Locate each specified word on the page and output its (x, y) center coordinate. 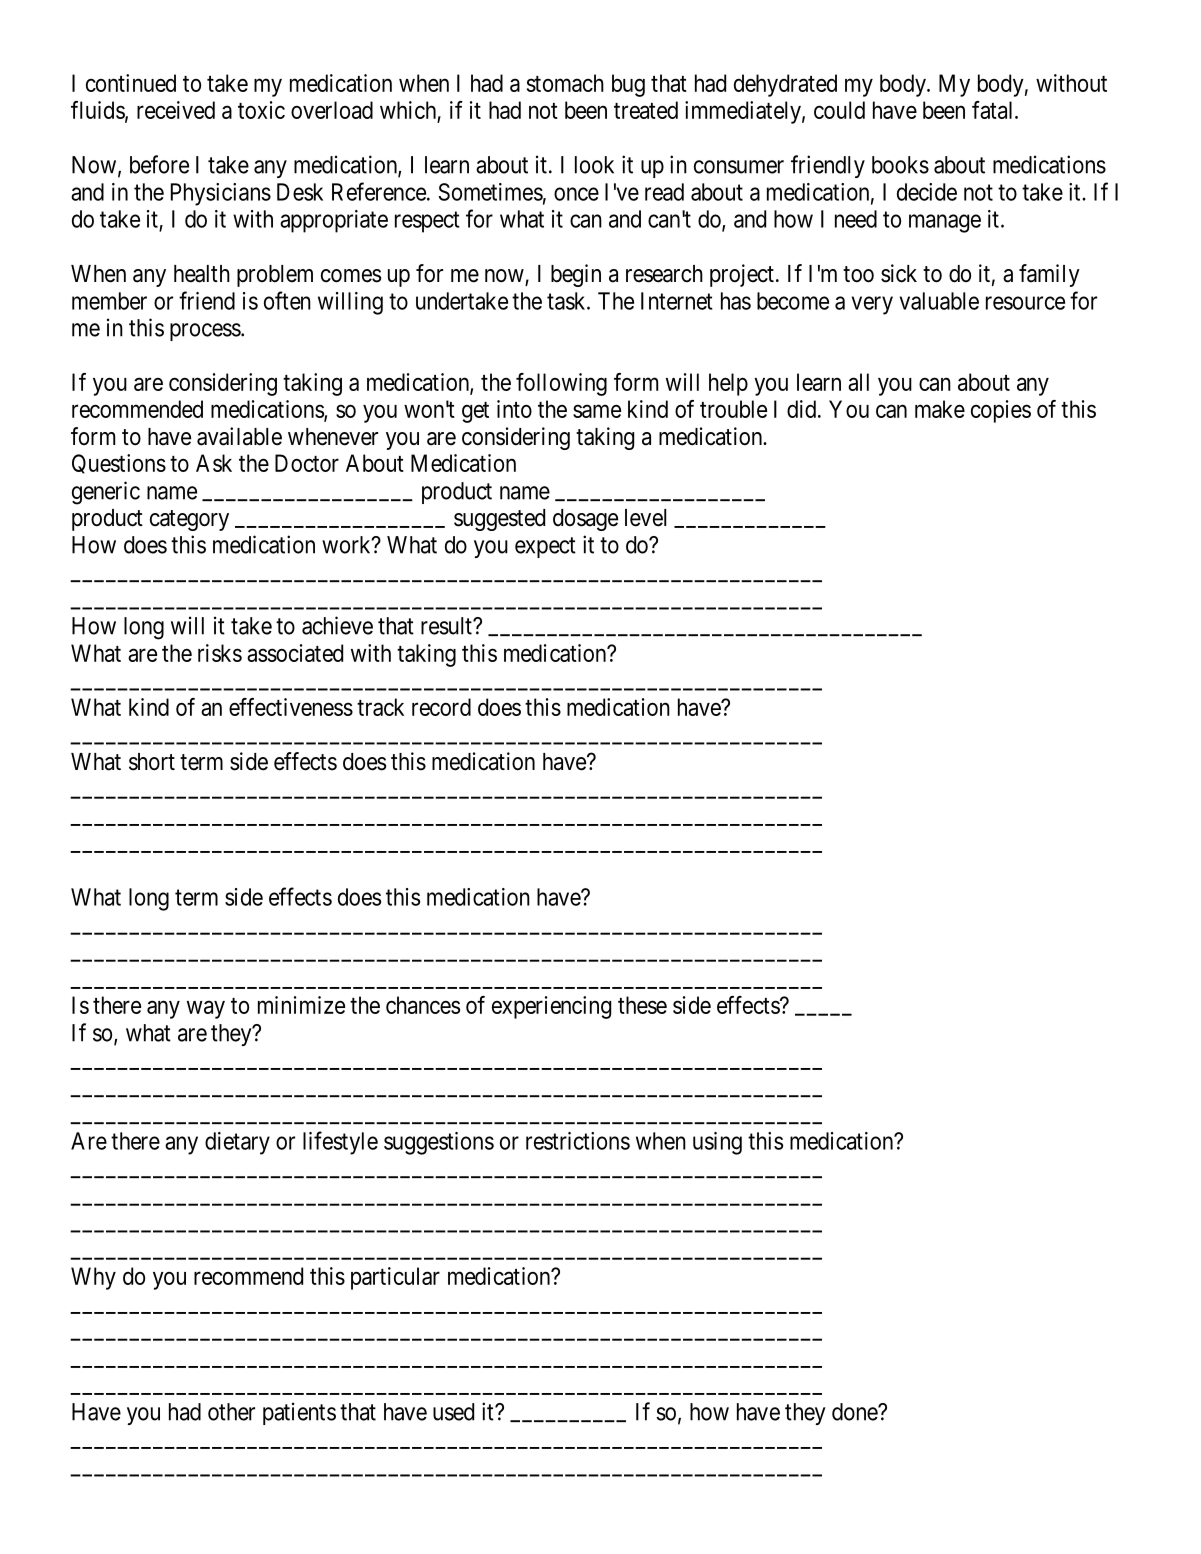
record (441, 707)
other (231, 1412)
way (206, 1010)
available (239, 436)
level (645, 518)
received (176, 110)
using (717, 1143)
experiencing (551, 1007)
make (940, 409)
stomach (565, 83)
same (597, 411)
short (152, 762)
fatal (994, 110)
